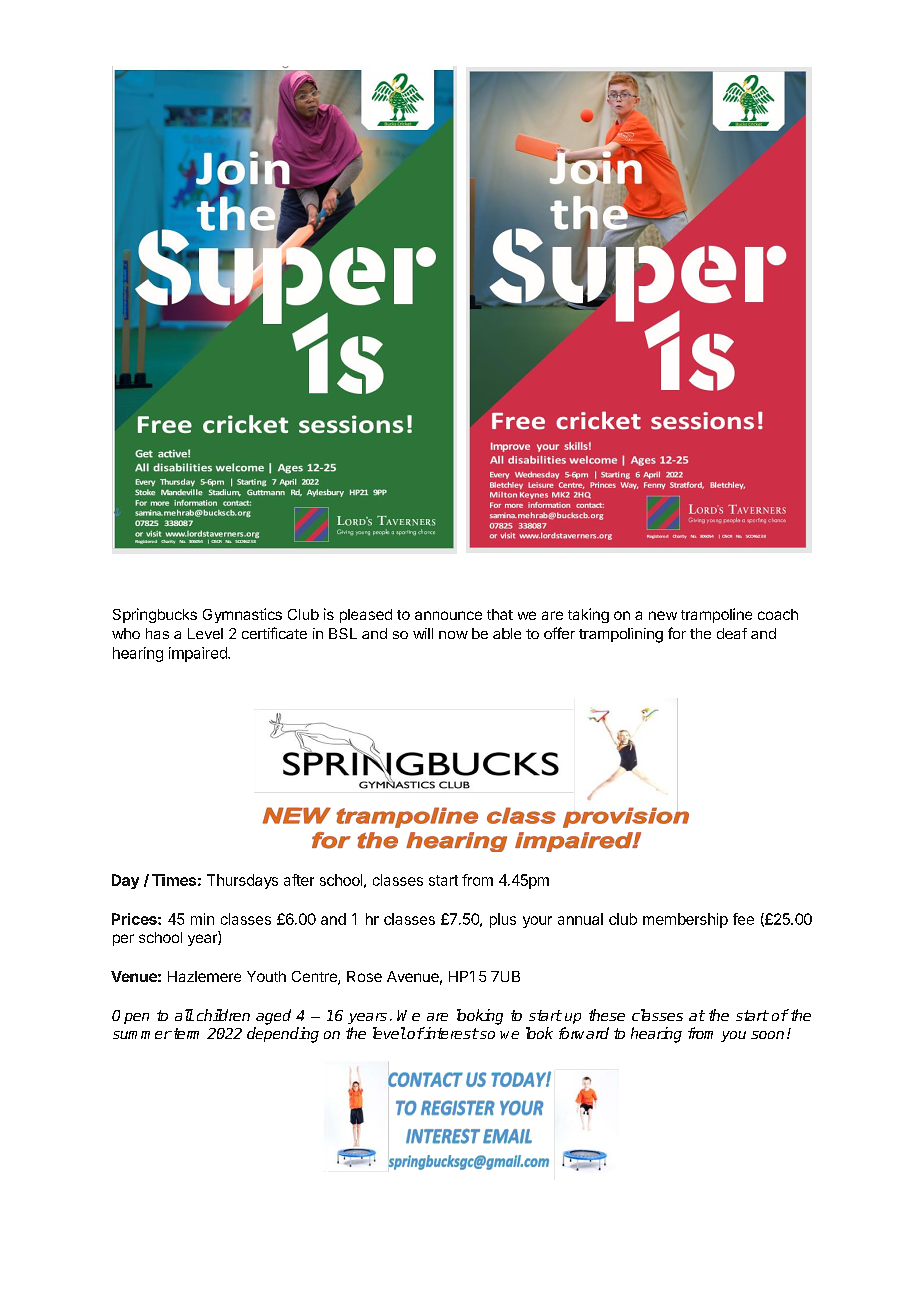 Image resolution: width=924 pixels, height=1308 pixels. I want to click on plus, so click(503, 920).
